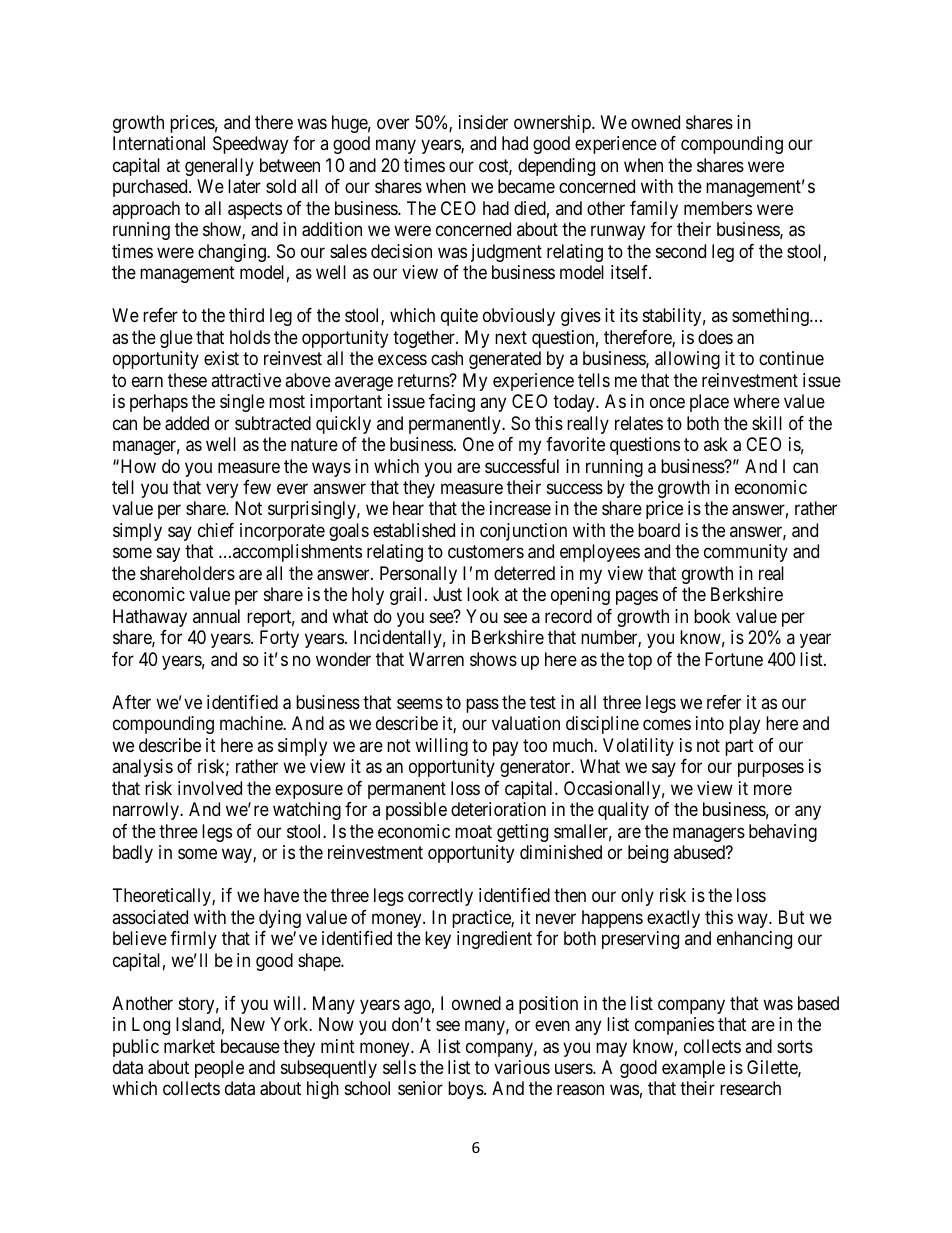  What do you see at coordinates (483, 594) in the screenshot?
I see `look` at bounding box center [483, 594].
